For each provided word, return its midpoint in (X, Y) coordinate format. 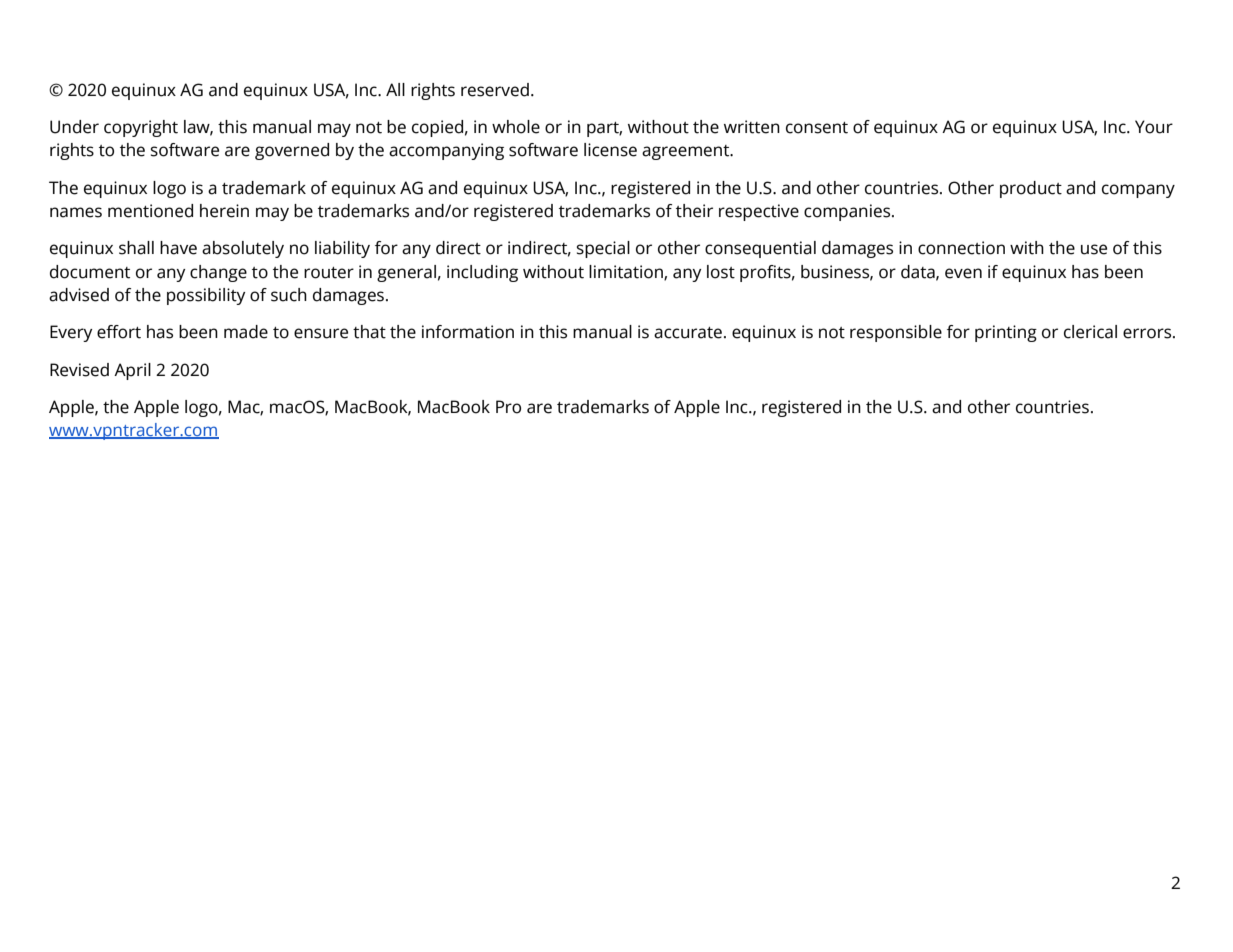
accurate (688, 333)
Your (1154, 127)
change (218, 273)
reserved (495, 90)
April (132, 371)
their (694, 211)
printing (1006, 333)
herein (224, 211)
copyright (141, 128)
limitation (627, 272)
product (1031, 189)
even (963, 273)
